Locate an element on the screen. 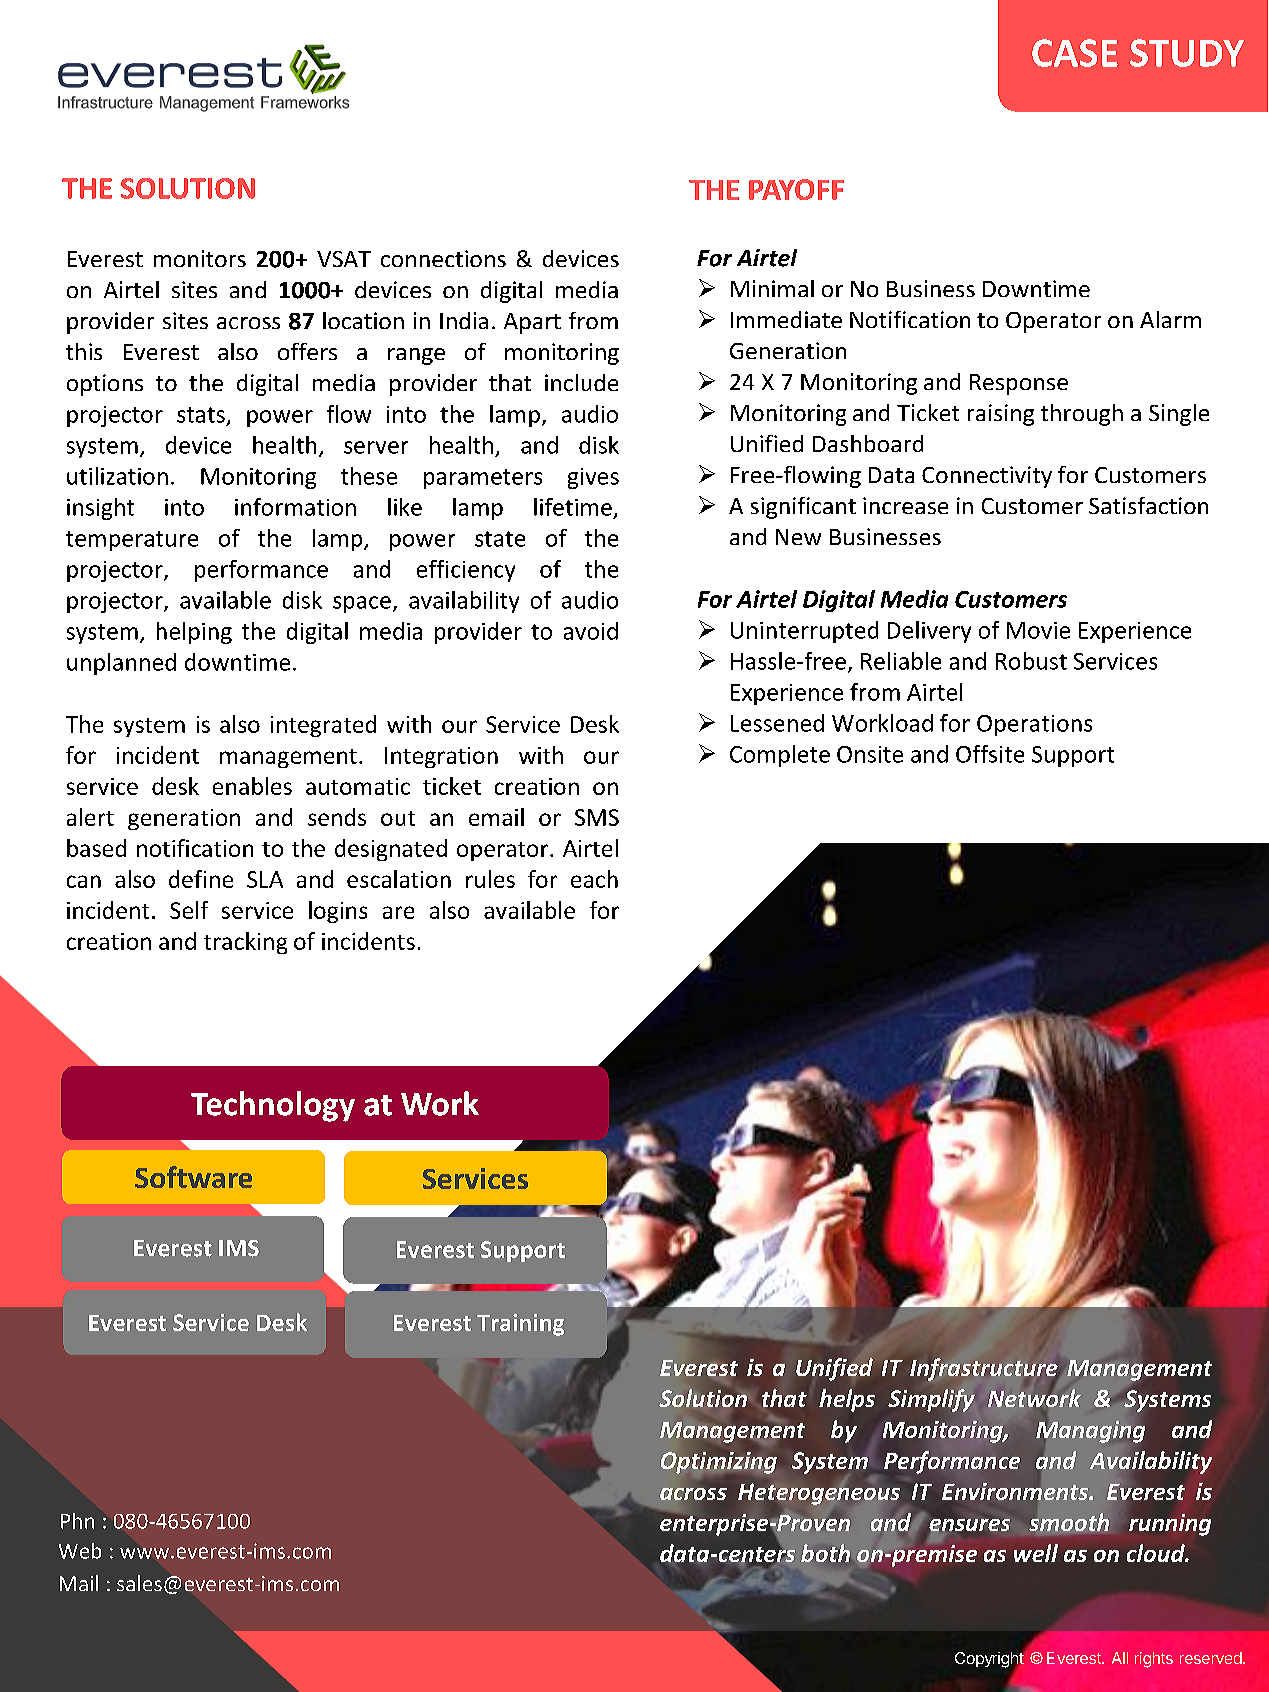 This screenshot has height=1692, width=1269. each is located at coordinates (594, 879).
